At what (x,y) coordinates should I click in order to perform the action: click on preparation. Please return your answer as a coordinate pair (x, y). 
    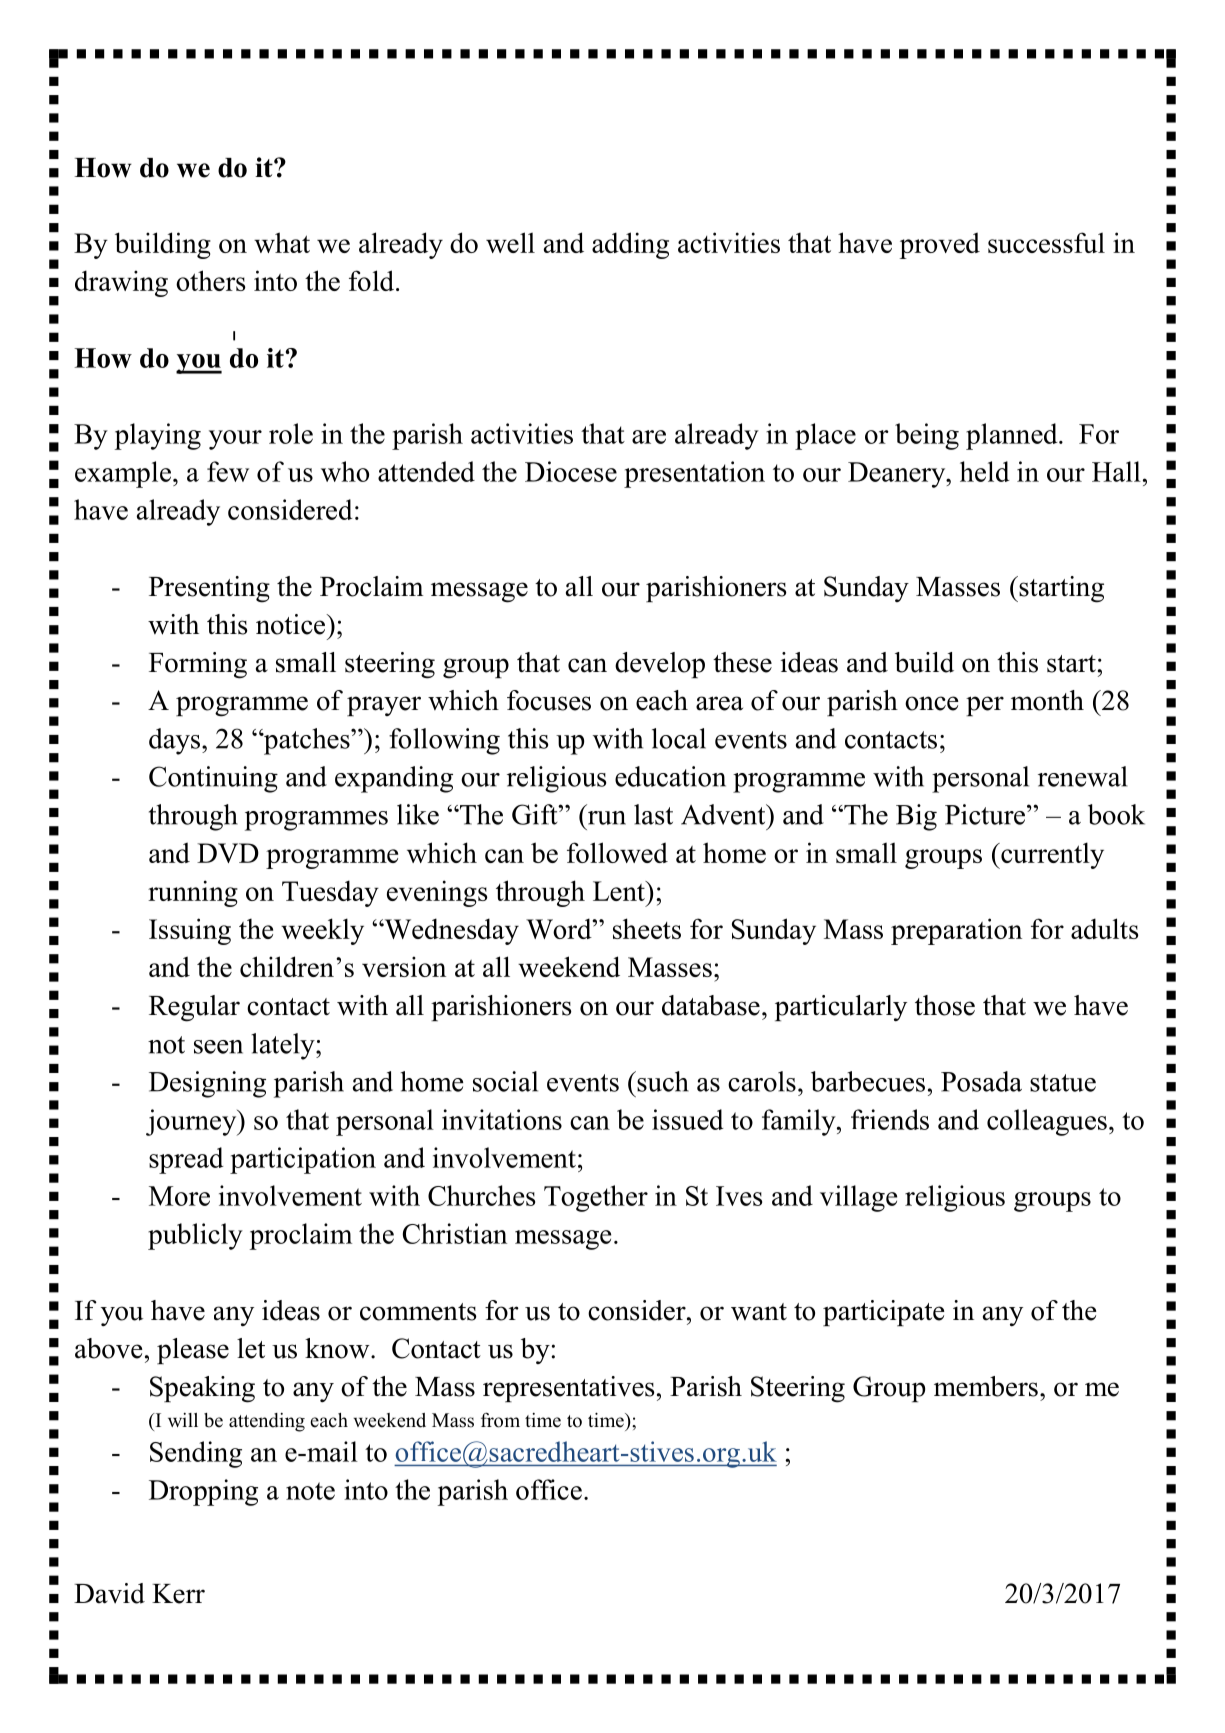
    Looking at the image, I should click on (956, 931).
